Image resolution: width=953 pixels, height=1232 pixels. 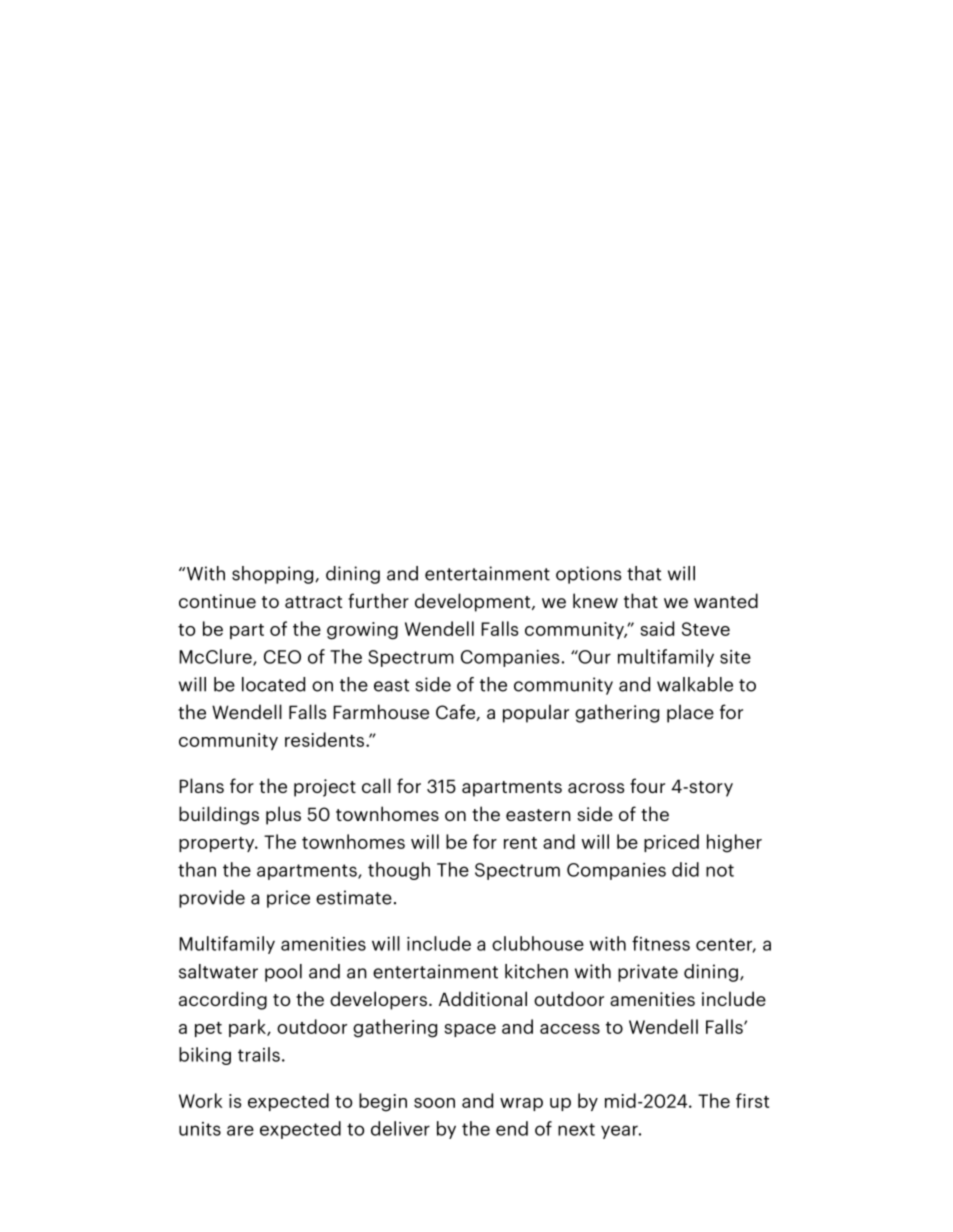 What do you see at coordinates (474, 602) in the document?
I see `development` at bounding box center [474, 602].
